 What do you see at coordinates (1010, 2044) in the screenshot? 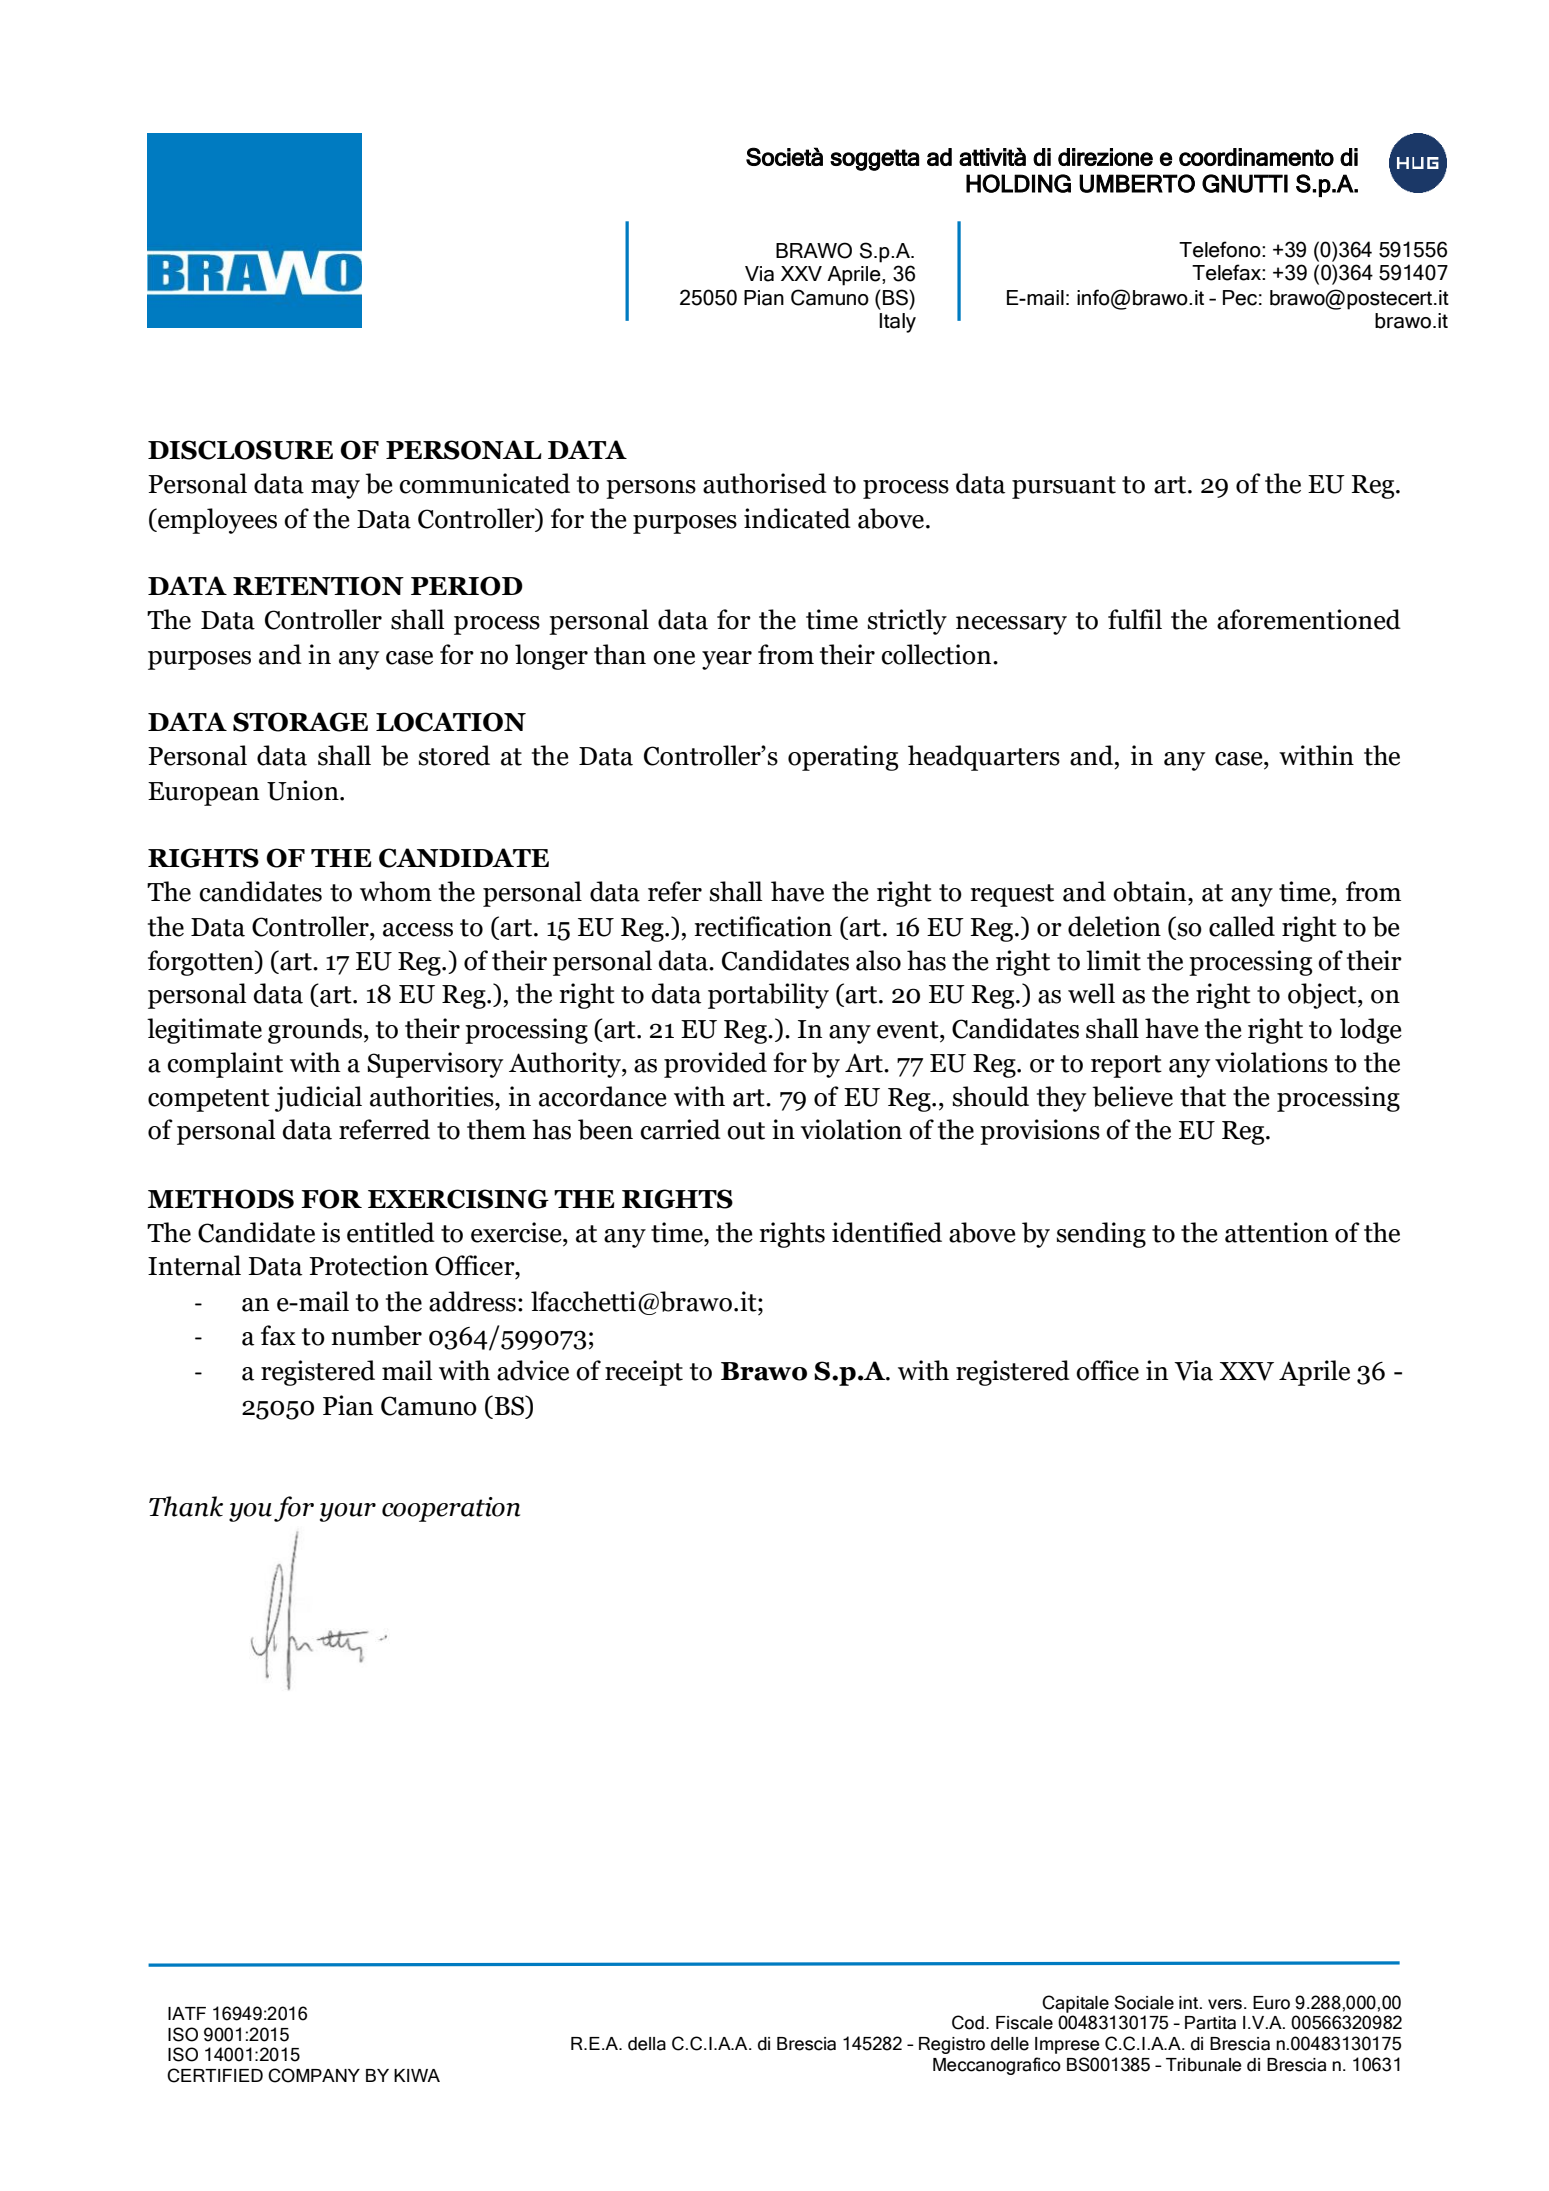
I see `delle` at bounding box center [1010, 2044].
